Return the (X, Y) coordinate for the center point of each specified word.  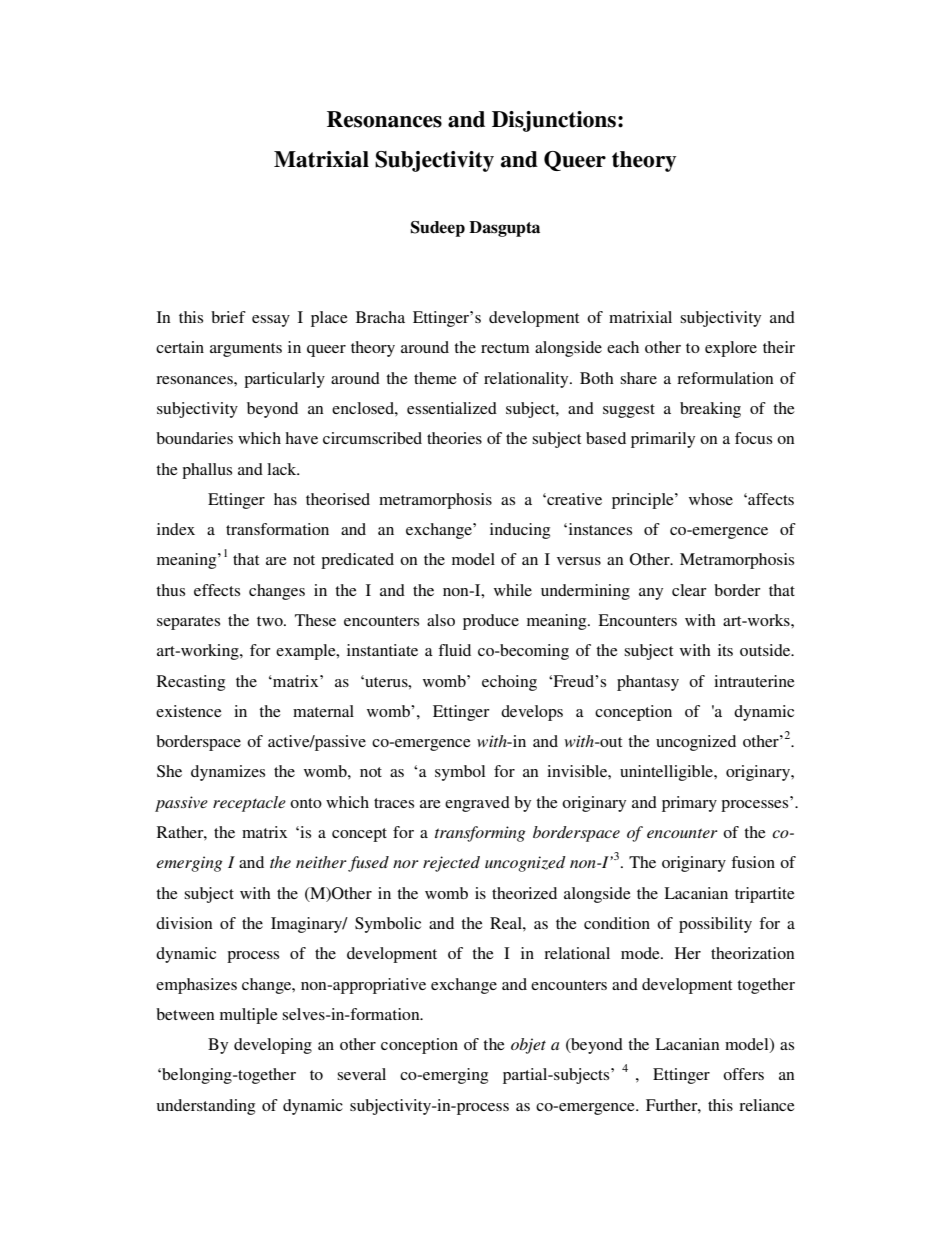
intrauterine (754, 681)
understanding (205, 1107)
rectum (505, 348)
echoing (509, 683)
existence (189, 711)
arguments (246, 350)
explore (731, 349)
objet (528, 1046)
